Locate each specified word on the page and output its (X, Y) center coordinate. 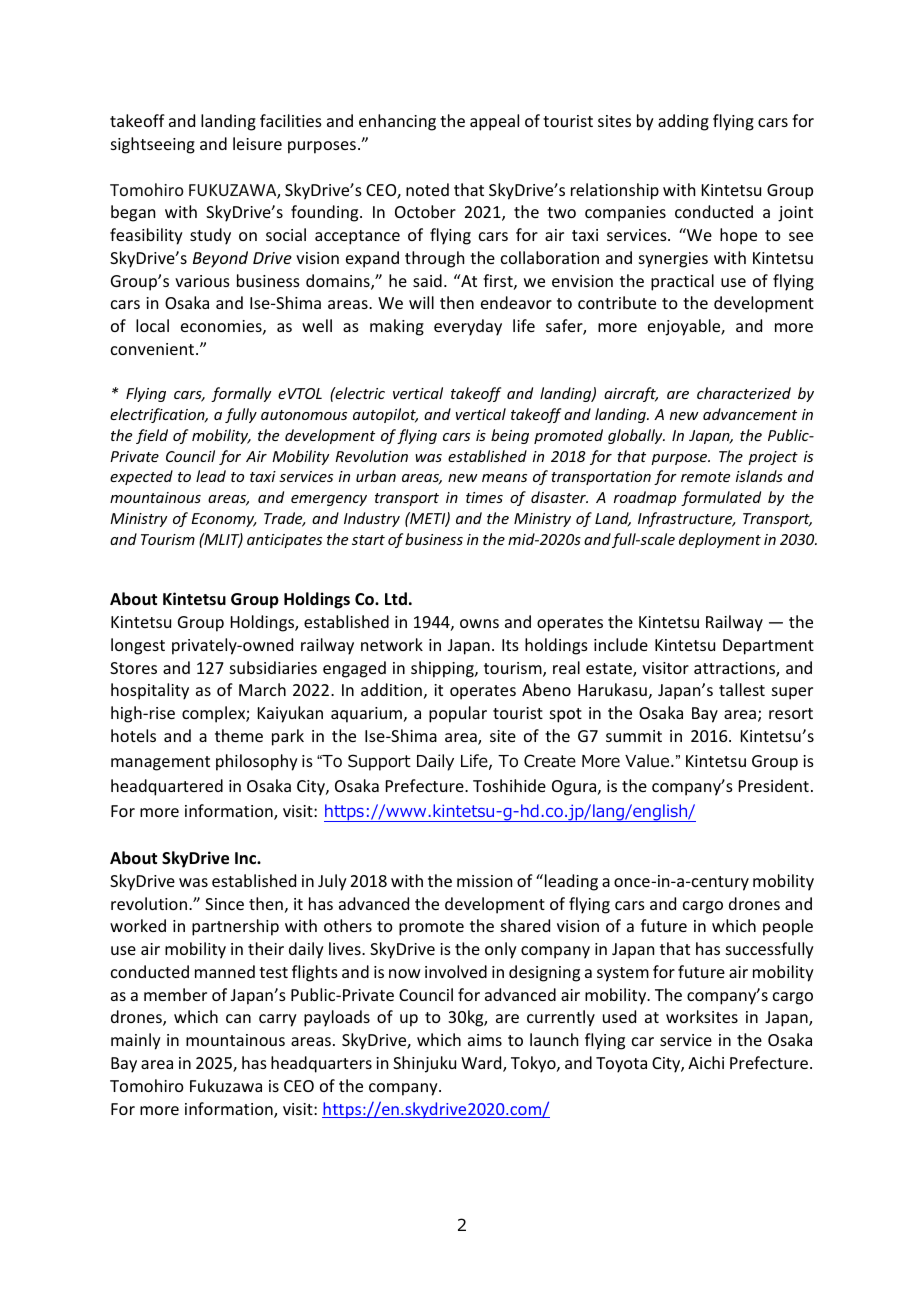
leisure (257, 143)
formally (241, 394)
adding (683, 122)
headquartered (167, 787)
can (238, 1018)
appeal (494, 122)
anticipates (284, 541)
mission (484, 881)
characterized (744, 393)
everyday (468, 327)
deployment (720, 540)
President (774, 785)
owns (479, 623)
